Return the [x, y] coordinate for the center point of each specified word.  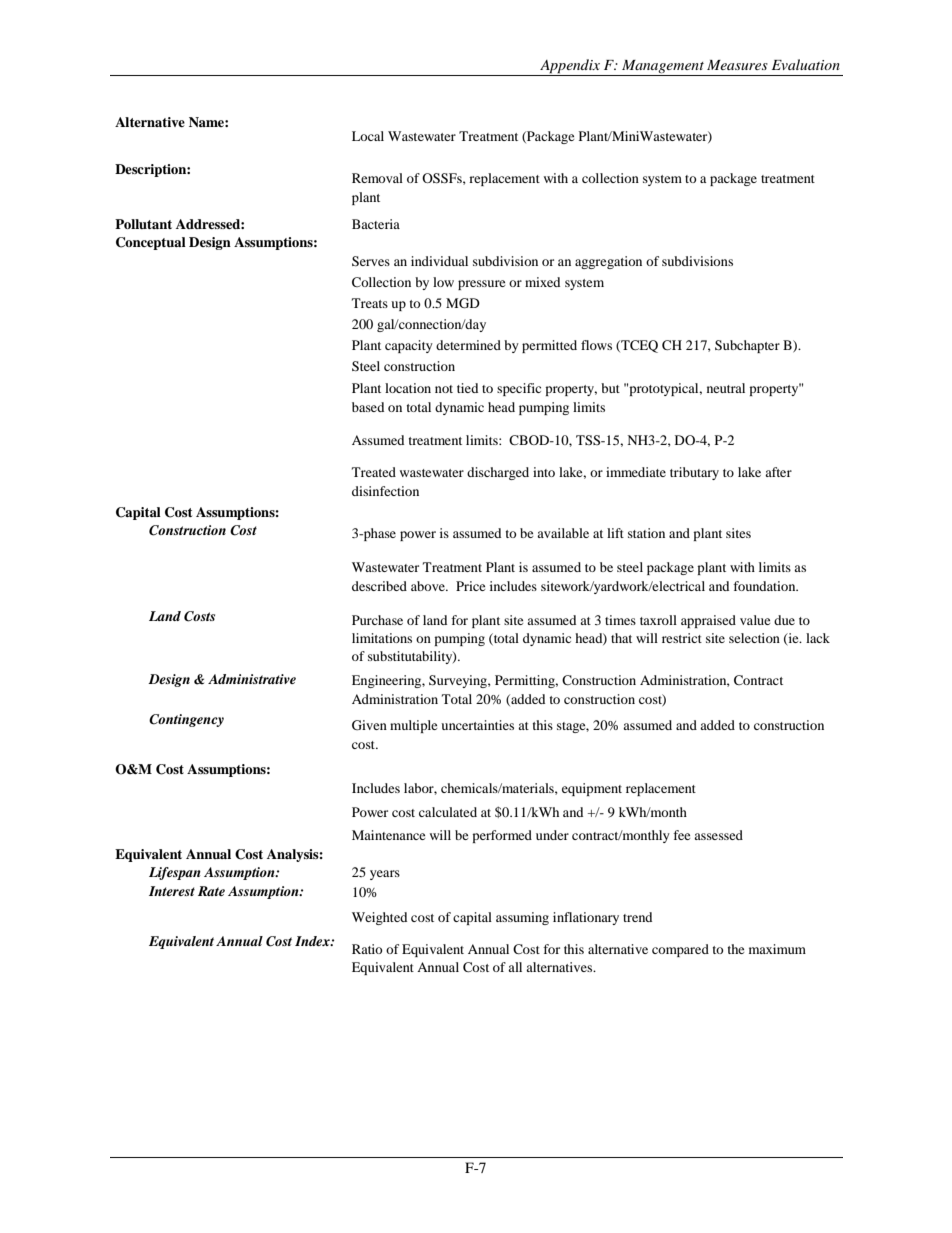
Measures [737, 65]
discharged [498, 473]
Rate [211, 891]
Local [368, 136]
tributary [694, 473]
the [736, 949]
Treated [374, 472]
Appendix [570, 67]
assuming [522, 918]
